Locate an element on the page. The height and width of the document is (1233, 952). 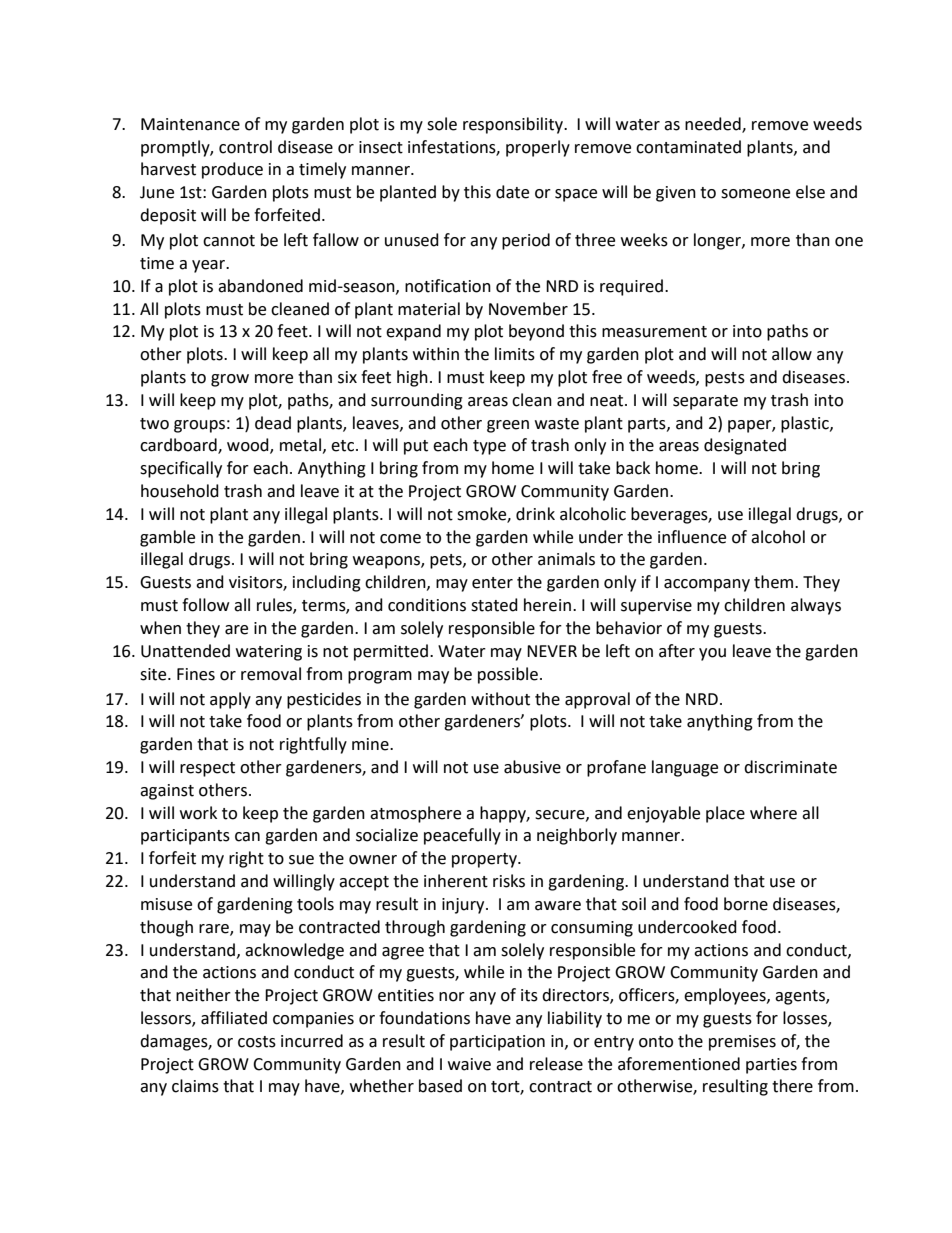
control is located at coordinates (245, 147).
